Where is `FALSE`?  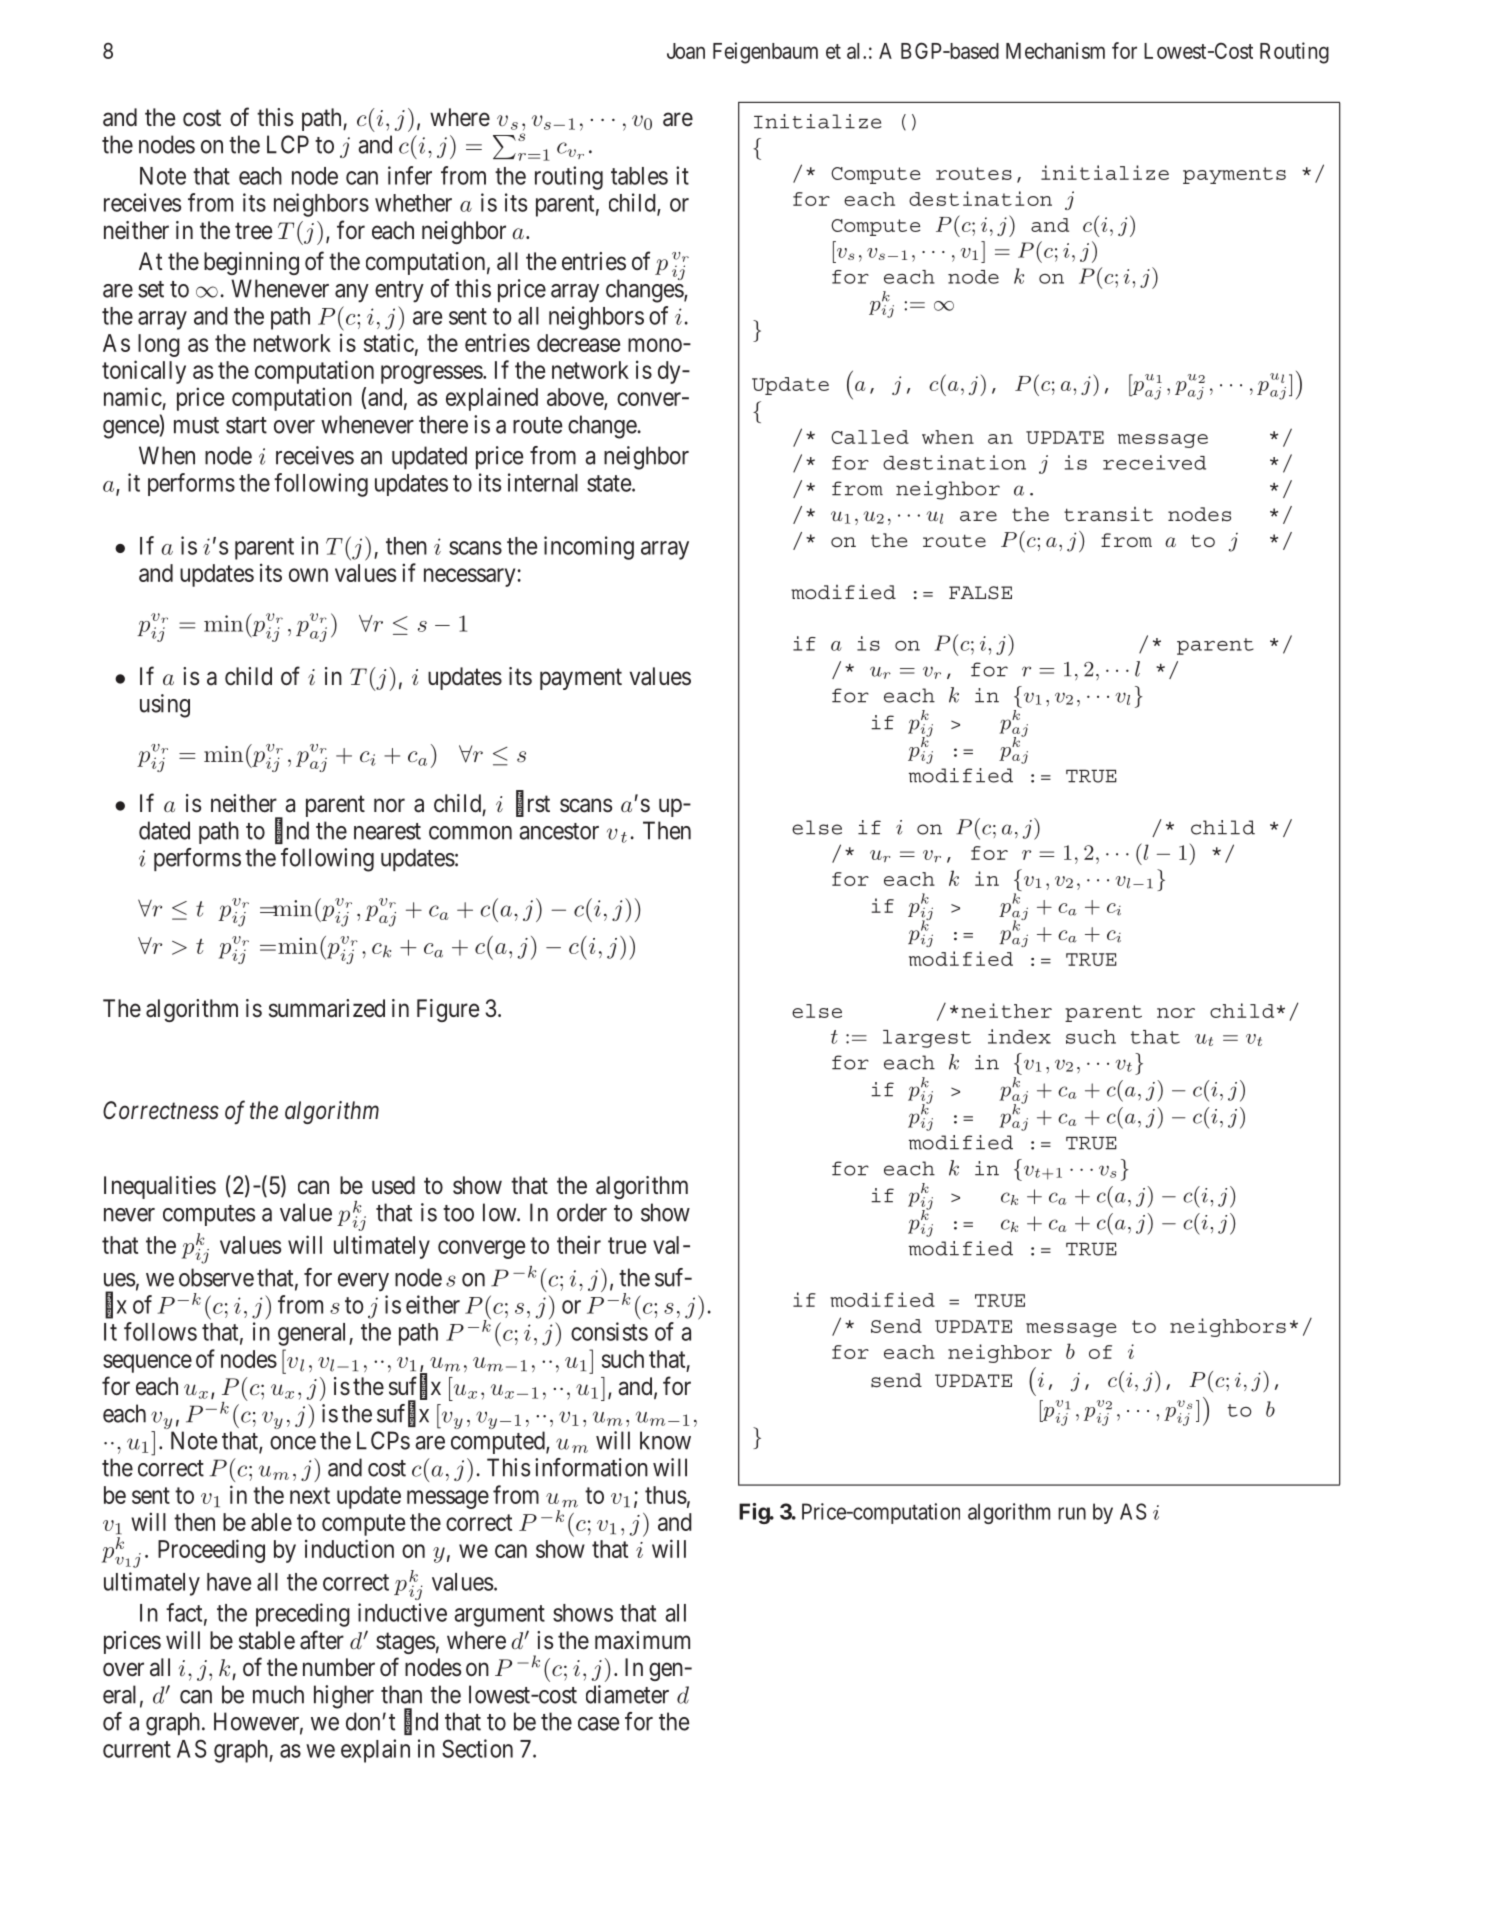 FALSE is located at coordinates (980, 593).
